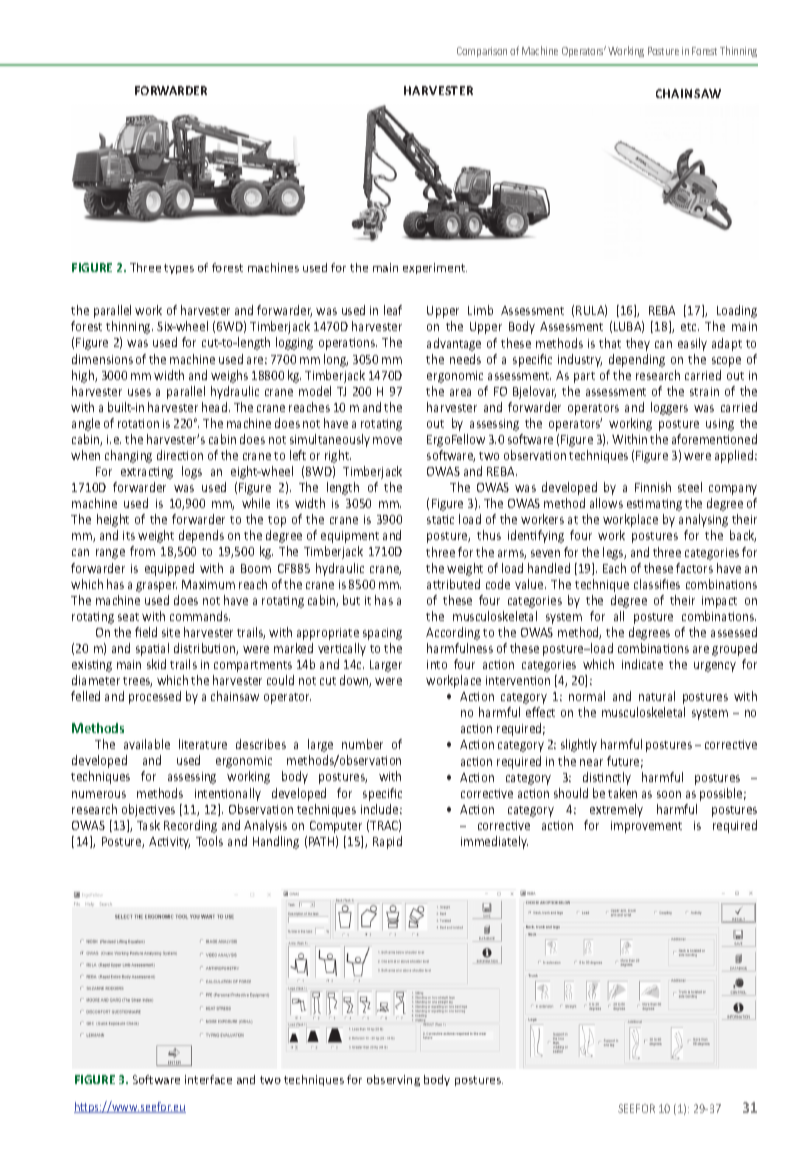 Image resolution: width=806 pixels, height=1151 pixels. Describe the element at coordinates (690, 327) in the screenshot. I see `etc` at that location.
